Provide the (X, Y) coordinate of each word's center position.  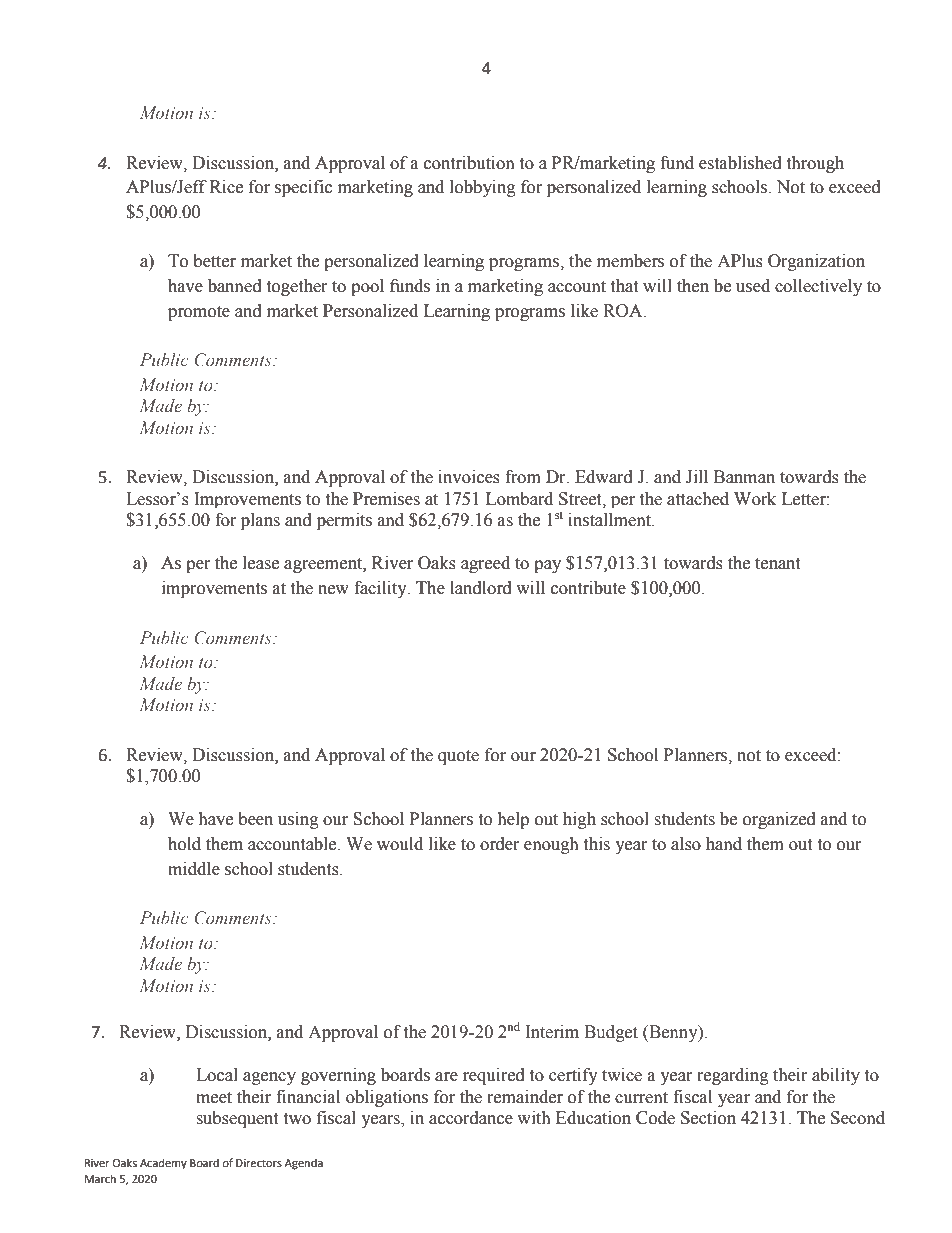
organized (779, 820)
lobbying (483, 188)
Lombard (519, 499)
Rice (226, 187)
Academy (163, 1164)
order (500, 844)
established (740, 163)
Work (755, 499)
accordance (471, 1118)
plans (260, 521)
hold (184, 844)
